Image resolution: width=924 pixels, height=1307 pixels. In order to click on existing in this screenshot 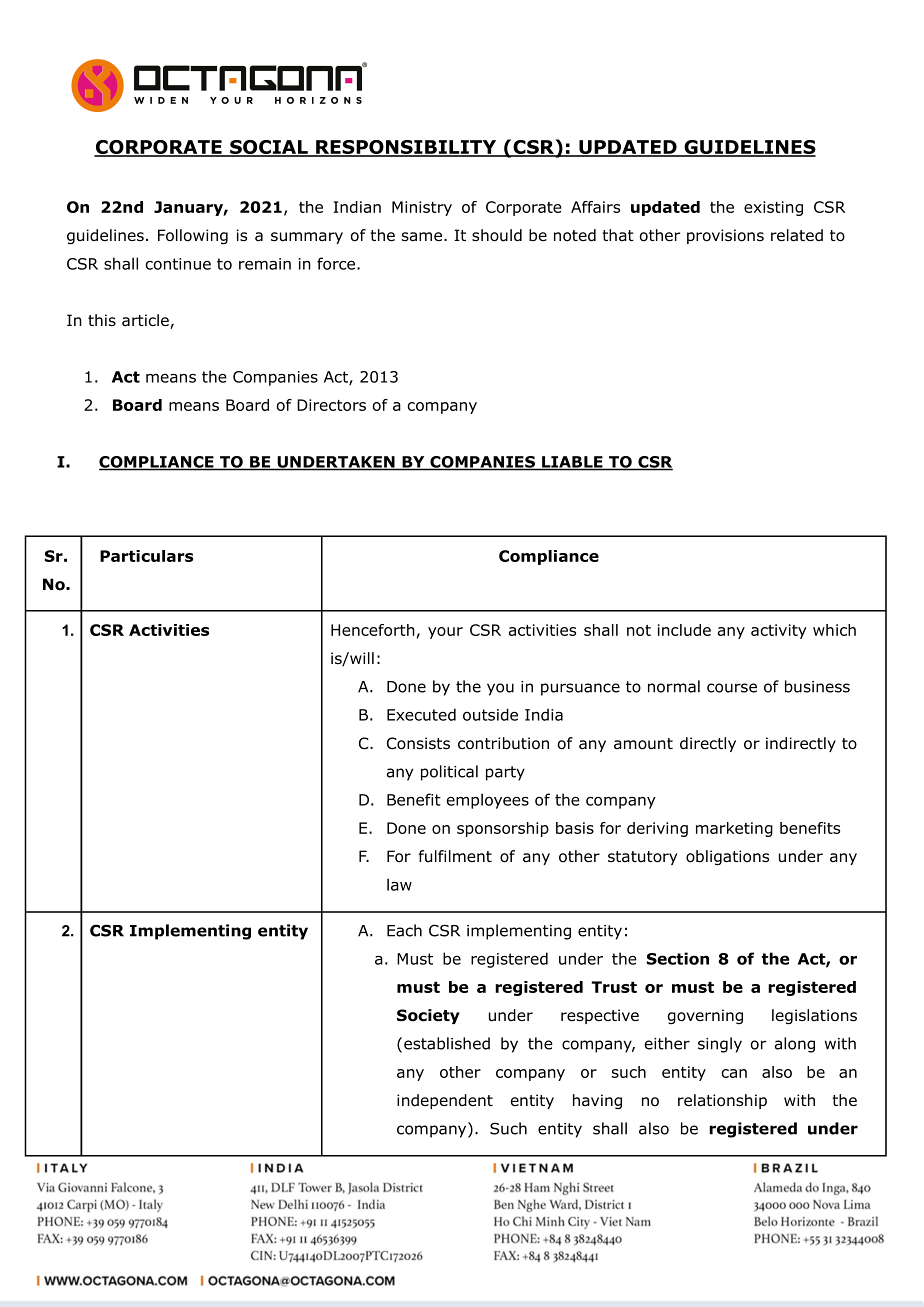, I will do `click(773, 208)`.
